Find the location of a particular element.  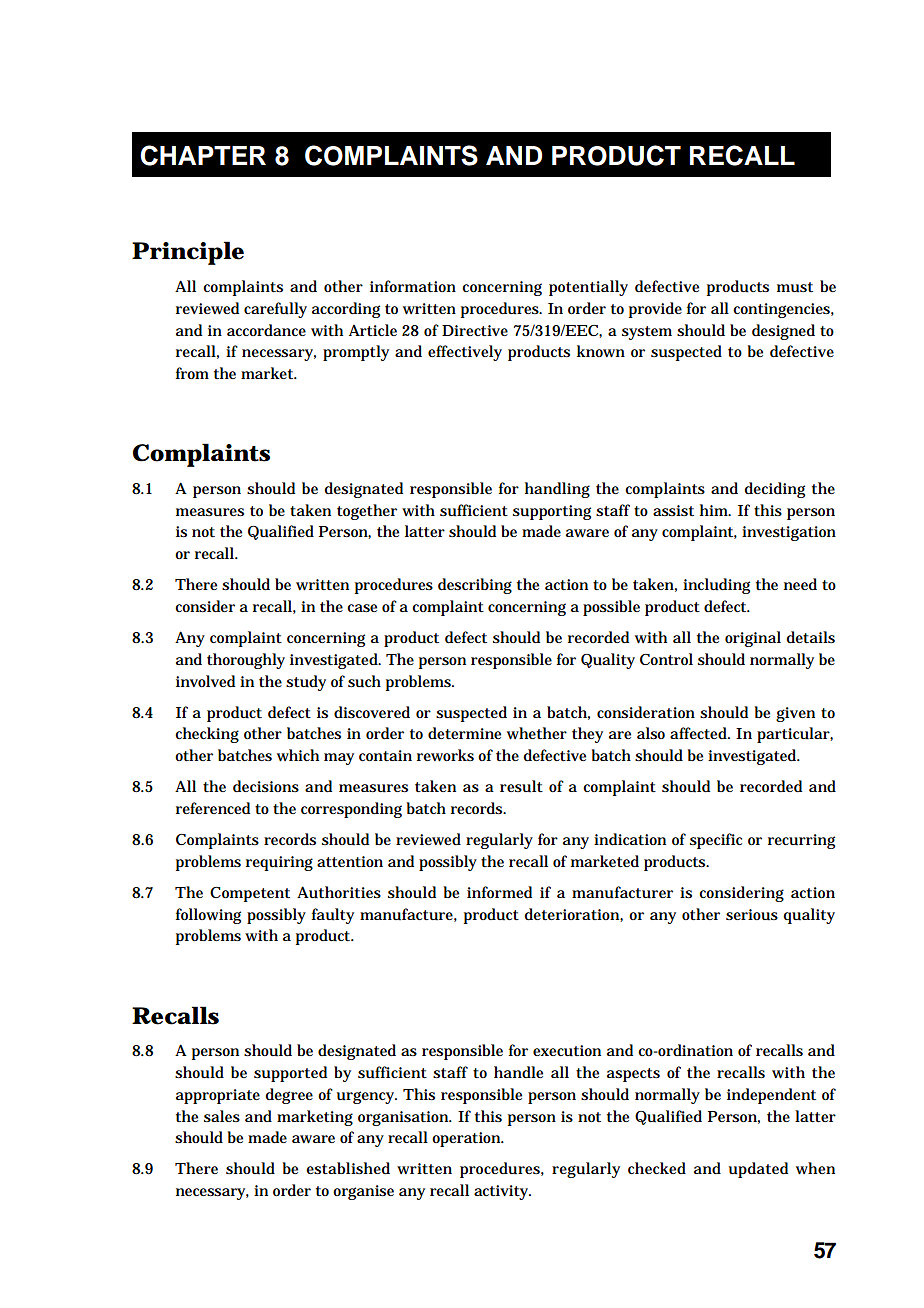

serious is located at coordinates (752, 915).
